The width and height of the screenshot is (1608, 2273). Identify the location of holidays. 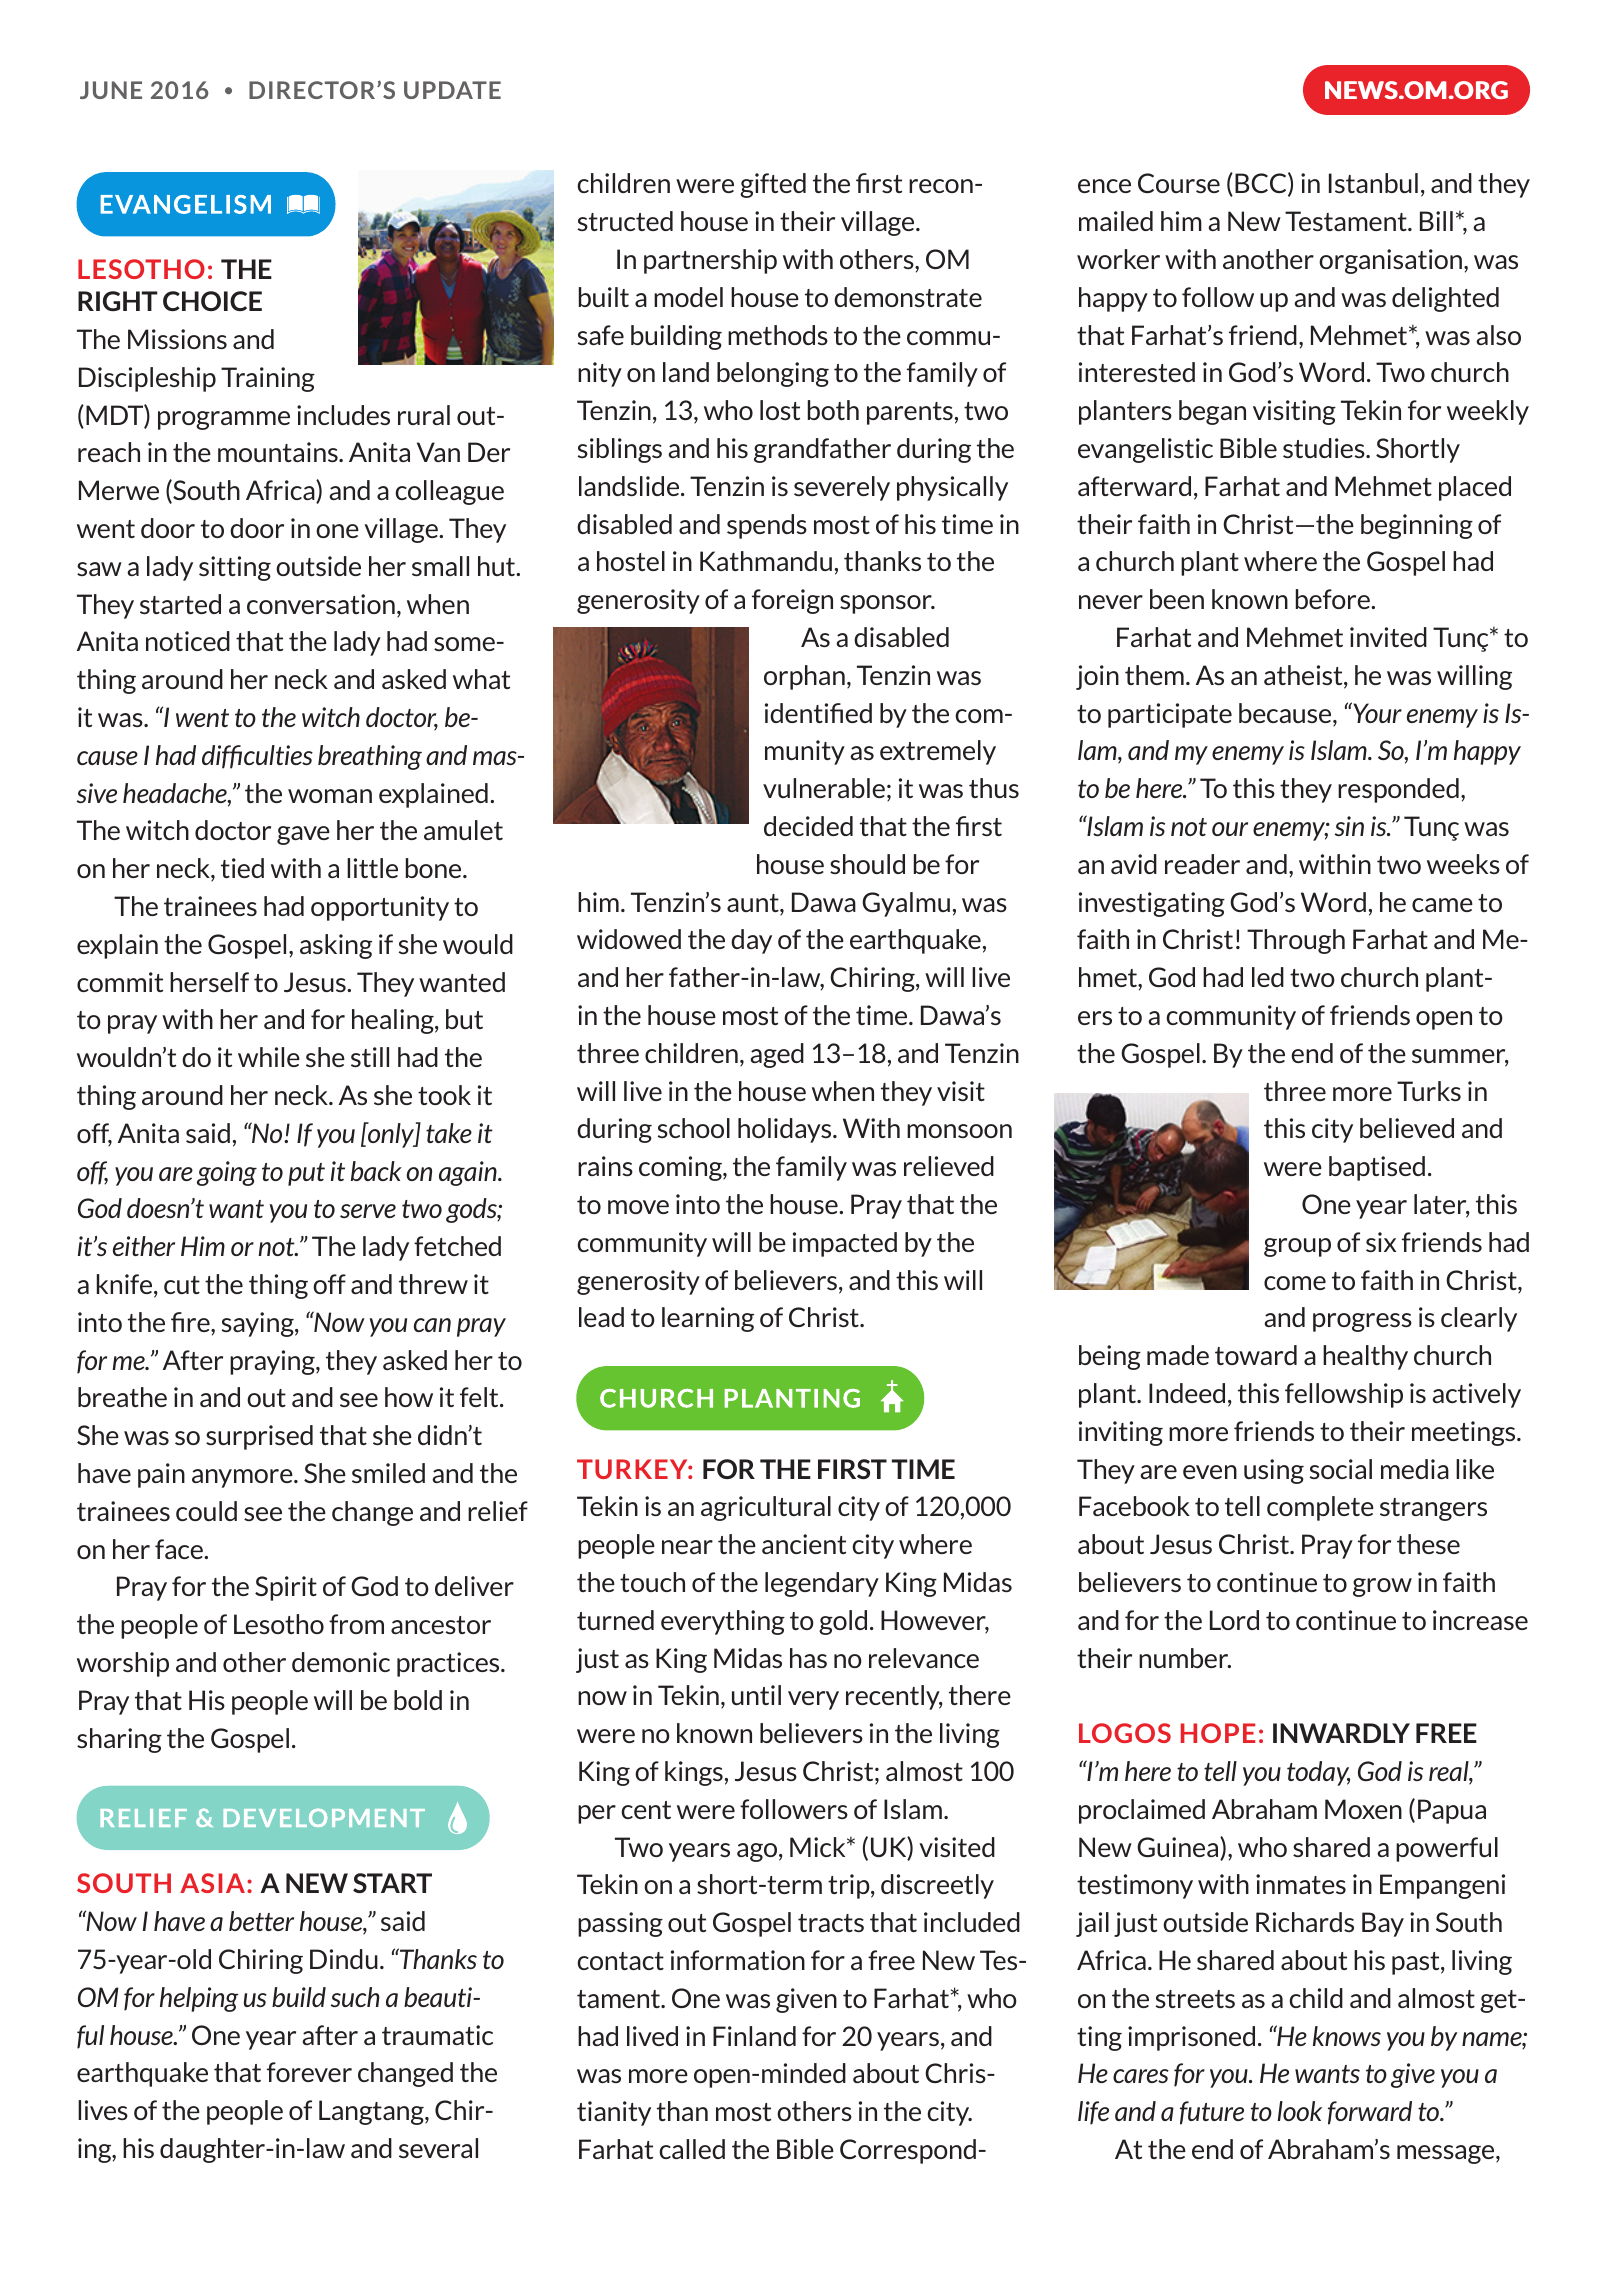
(786, 1130).
